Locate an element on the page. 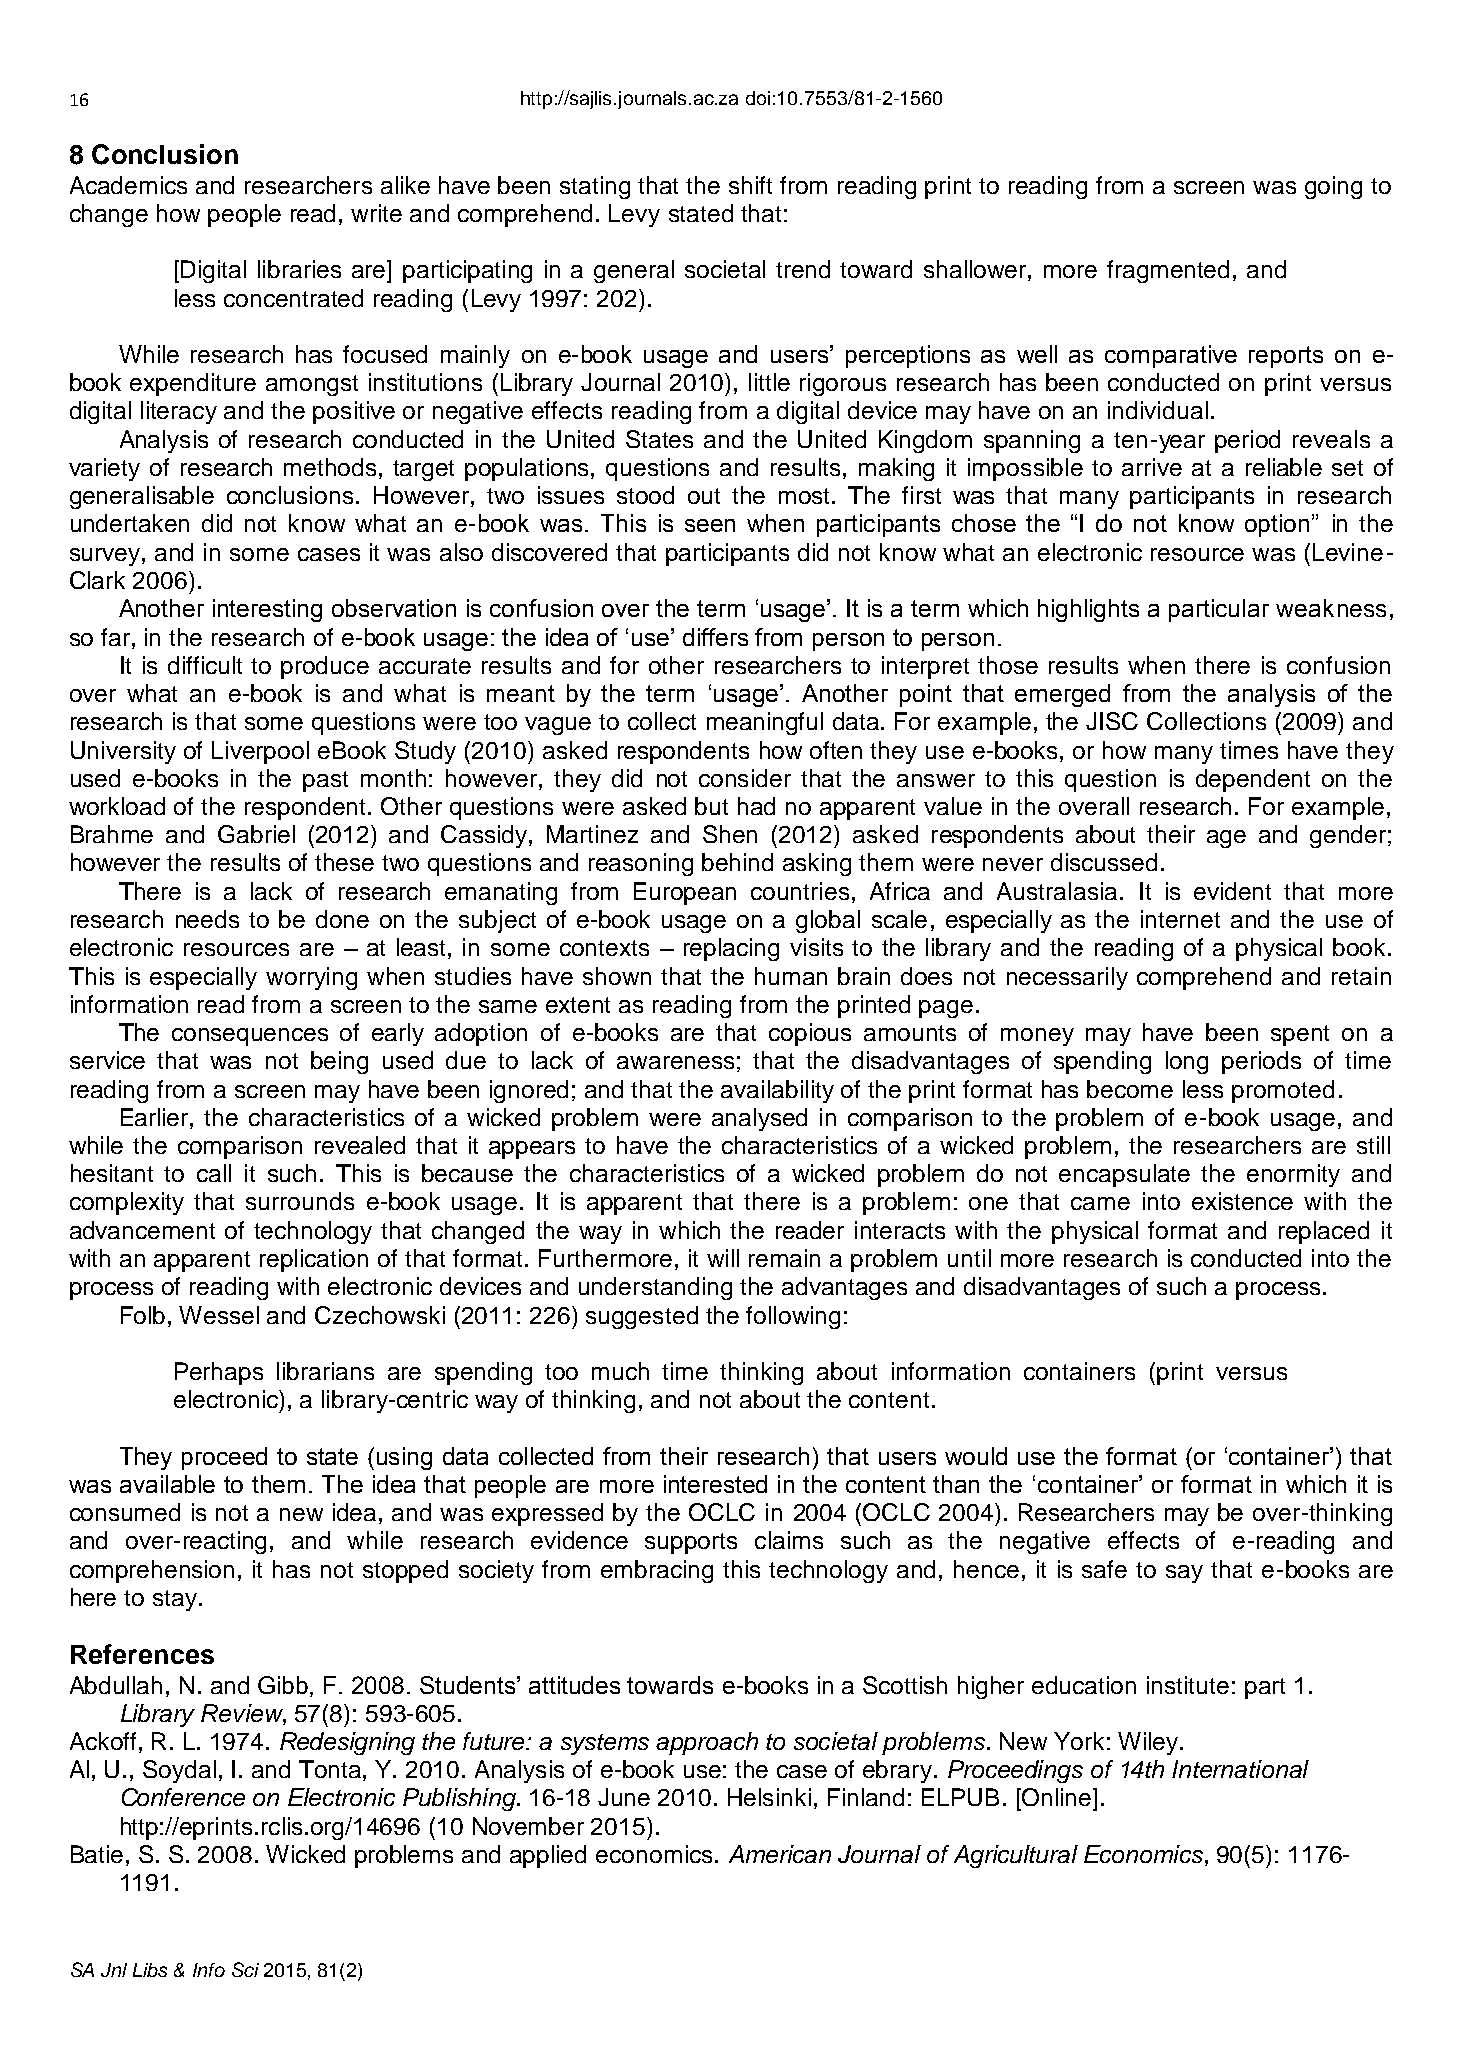  evident is located at coordinates (1232, 891).
